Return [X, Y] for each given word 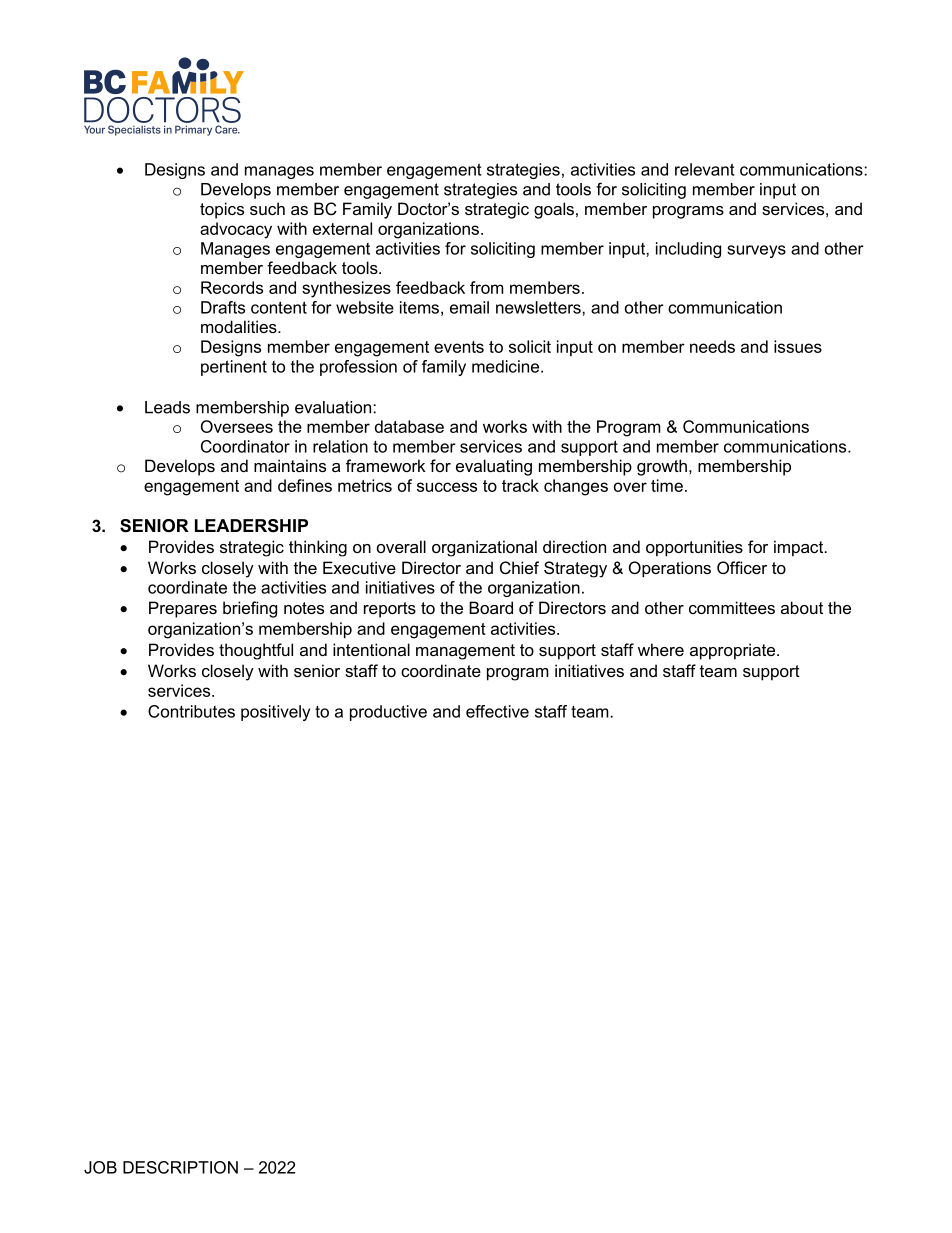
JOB [100, 1167]
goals [554, 210]
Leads [167, 407]
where [661, 649]
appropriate [734, 651]
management [465, 652]
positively [275, 713]
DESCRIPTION [180, 1167]
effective [497, 711]
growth [662, 467]
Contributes [191, 711]
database [409, 426]
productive [388, 713]
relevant [705, 169]
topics [222, 210]
